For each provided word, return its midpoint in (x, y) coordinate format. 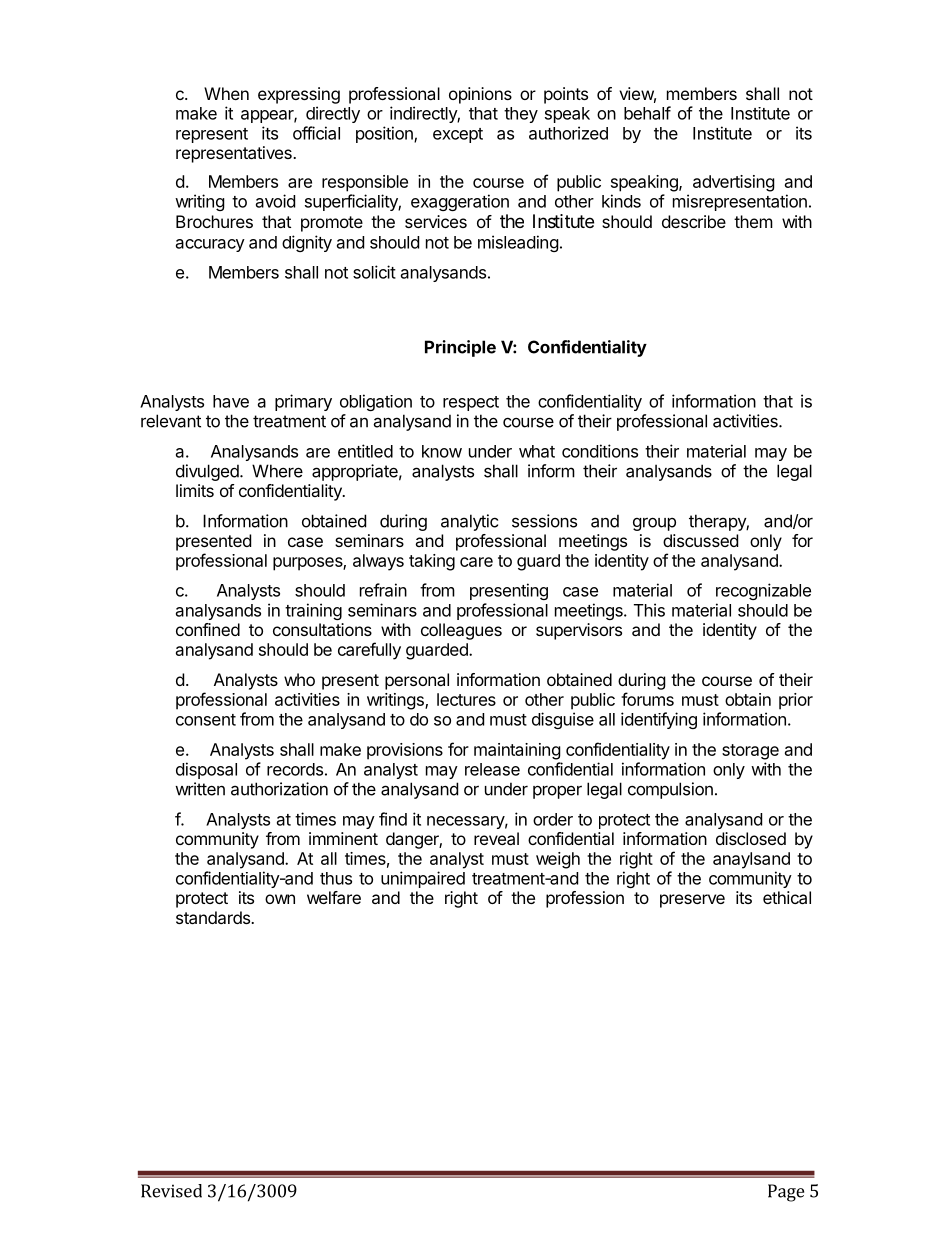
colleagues (461, 631)
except (458, 135)
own (280, 899)
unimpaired (423, 879)
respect (471, 403)
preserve (692, 901)
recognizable (763, 591)
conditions (600, 451)
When (226, 93)
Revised (171, 1191)
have (231, 401)
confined (208, 629)
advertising (734, 183)
